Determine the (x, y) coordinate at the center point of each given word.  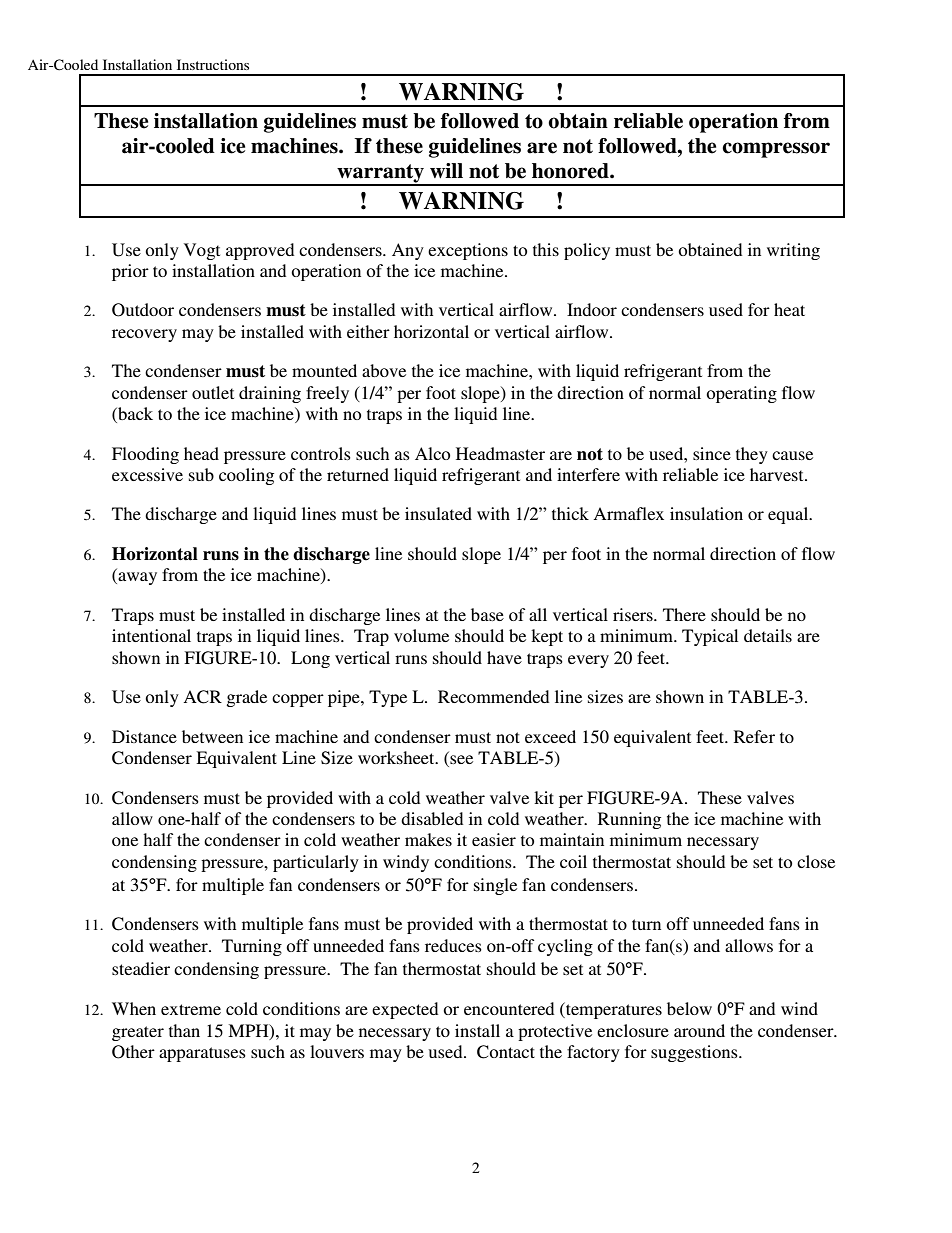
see (460, 761)
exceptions (468, 251)
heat (789, 309)
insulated (438, 513)
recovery (144, 335)
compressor (776, 150)
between (212, 736)
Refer (754, 736)
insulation (706, 513)
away (136, 578)
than (184, 1030)
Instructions (213, 64)
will (446, 170)
